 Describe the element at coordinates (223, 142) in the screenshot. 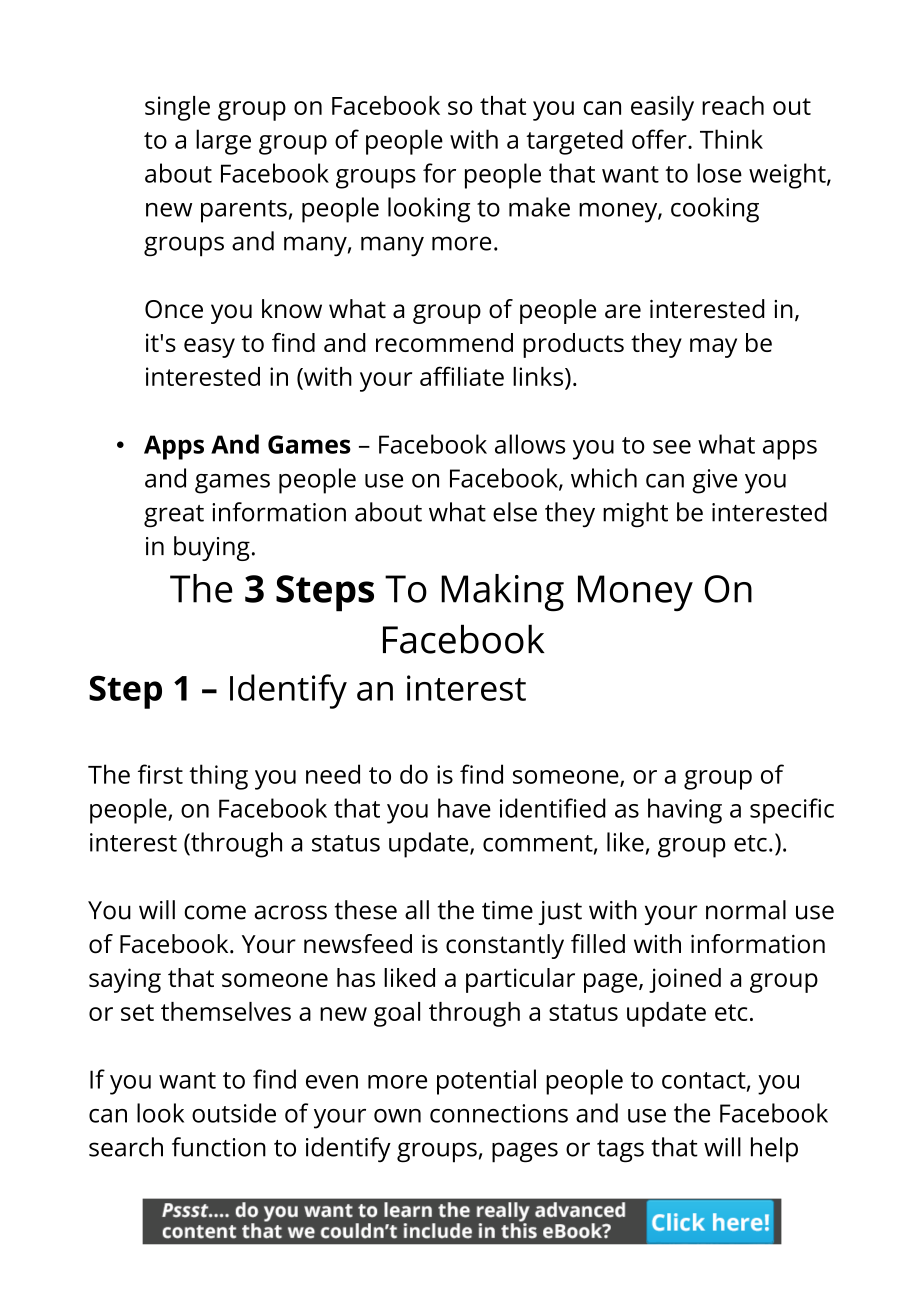

I see `large` at that location.
